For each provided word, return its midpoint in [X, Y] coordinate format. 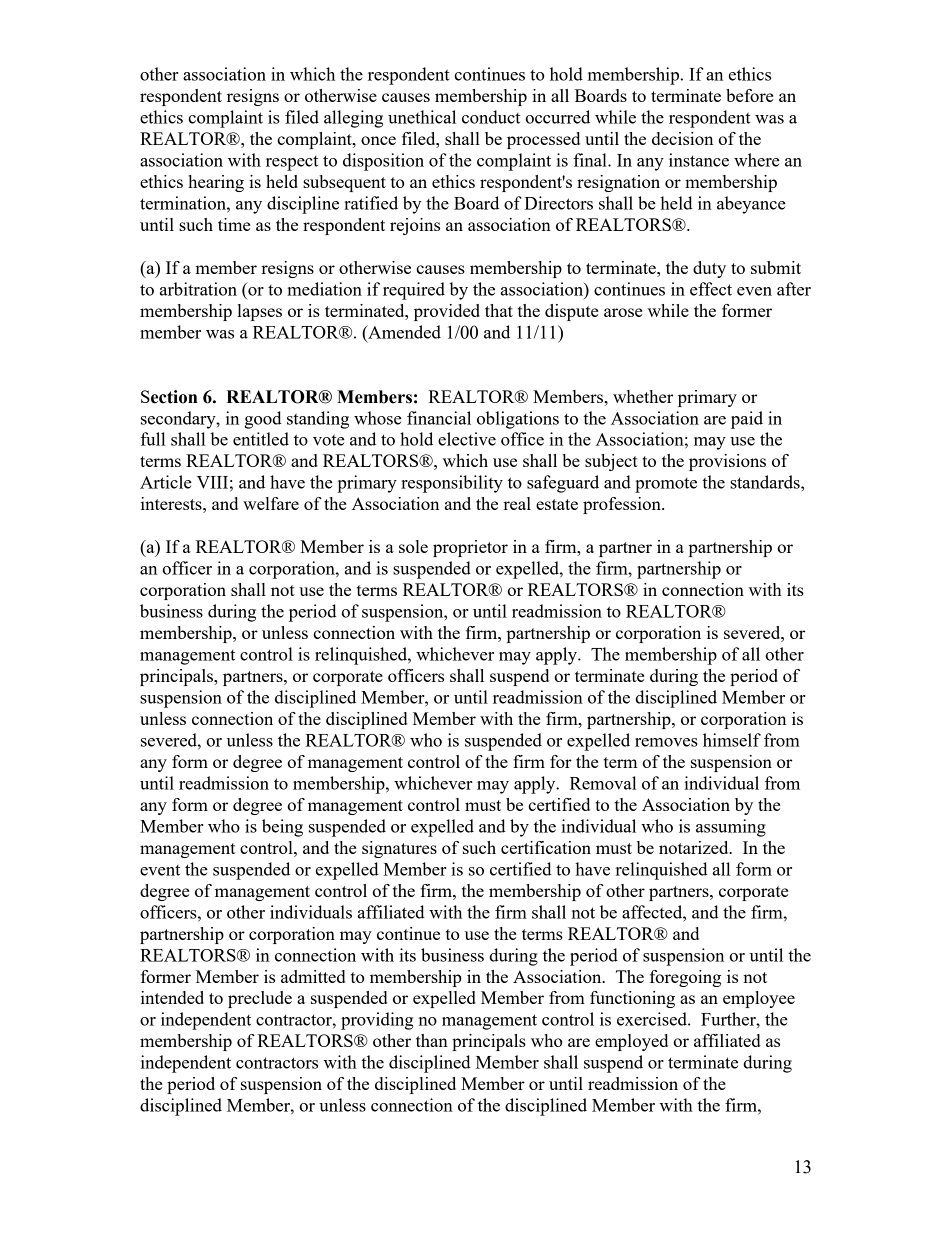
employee [759, 999]
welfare [271, 503]
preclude [260, 999]
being [282, 828]
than [432, 1040]
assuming [731, 828]
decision [682, 138]
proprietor [470, 548]
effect [711, 289]
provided [447, 312]
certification [546, 847]
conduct [491, 117]
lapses [260, 312]
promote [666, 485]
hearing [216, 183]
